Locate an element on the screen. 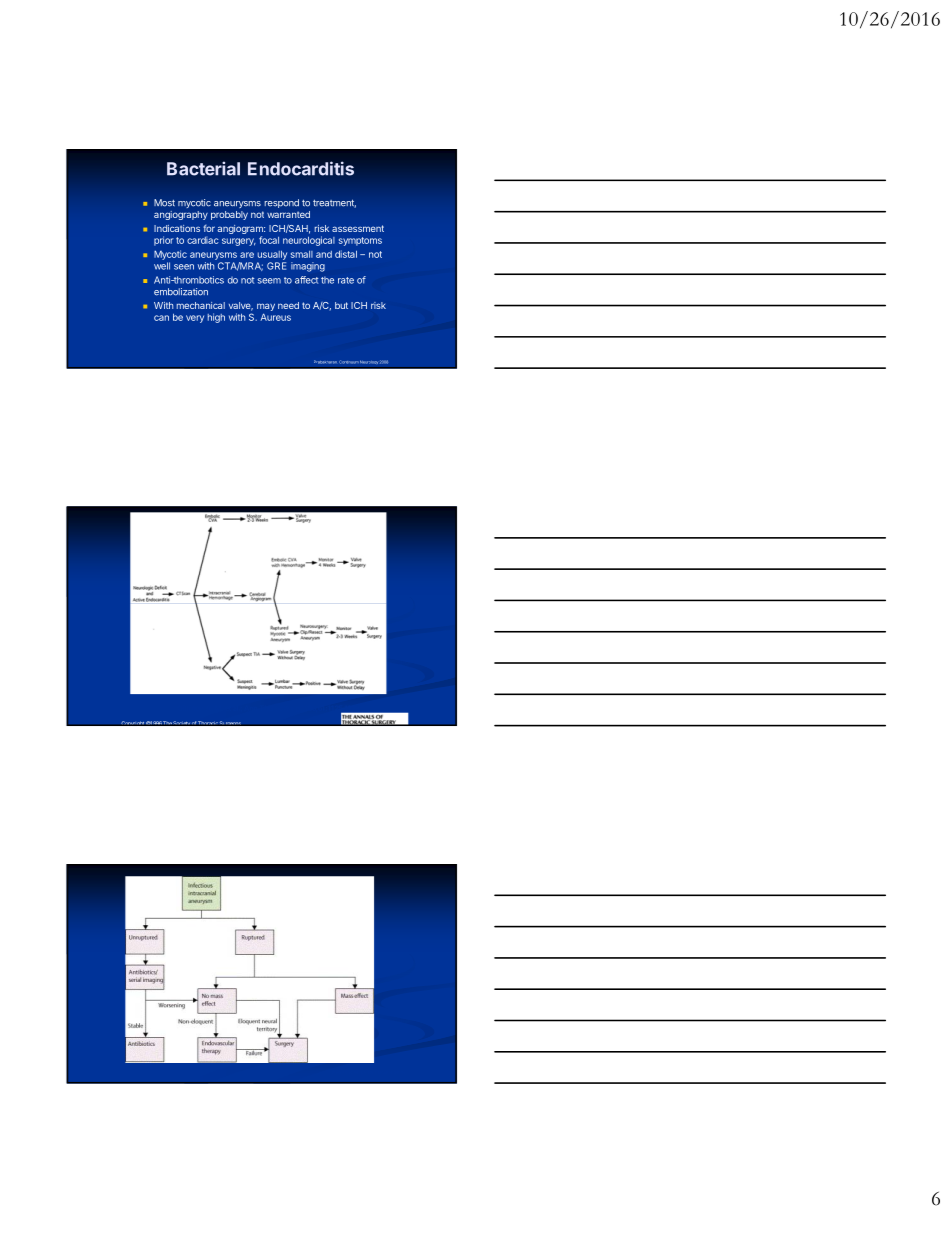 The image size is (952, 1233). GRE is located at coordinates (276, 266).
